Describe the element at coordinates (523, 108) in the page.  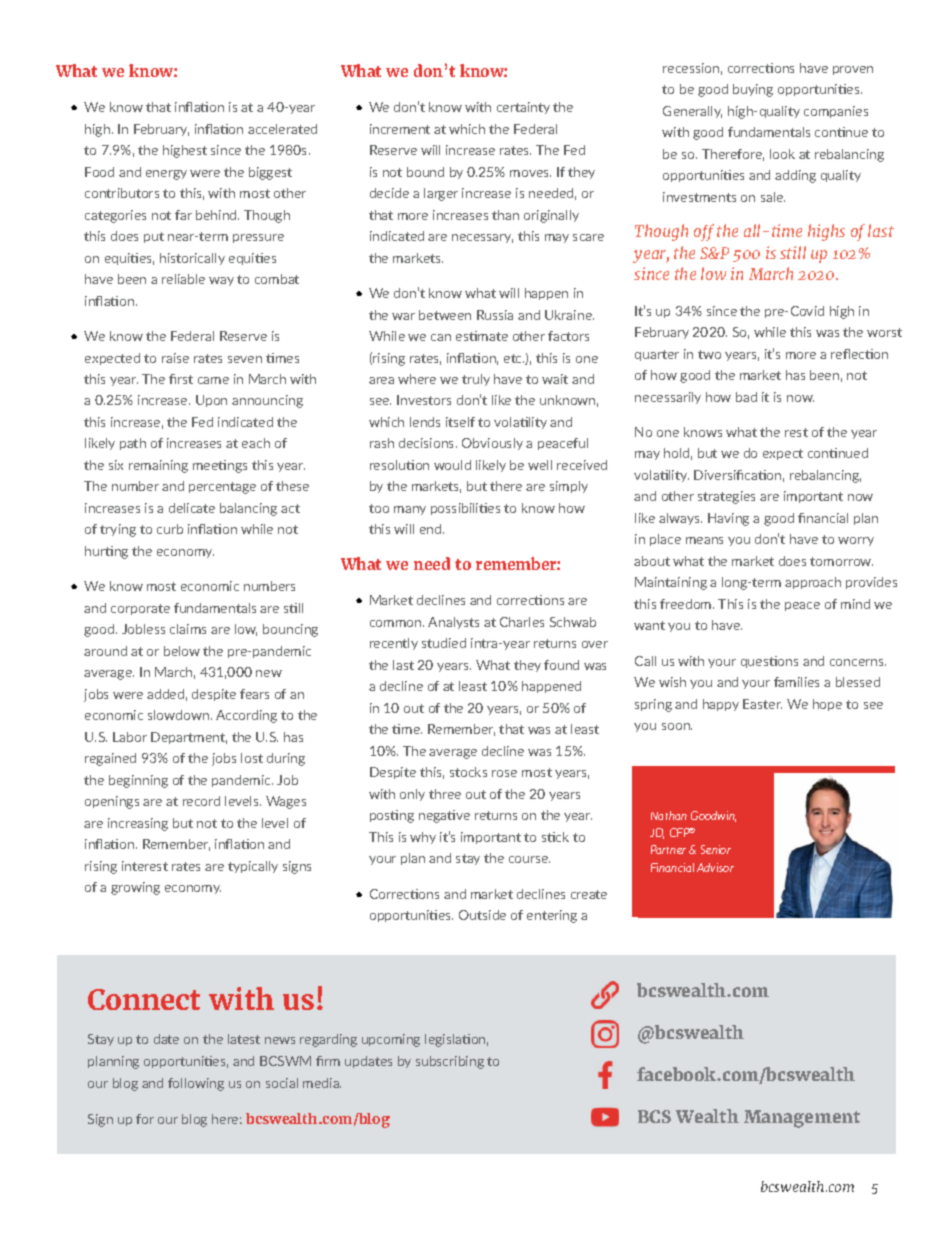
I see `certainty` at that location.
